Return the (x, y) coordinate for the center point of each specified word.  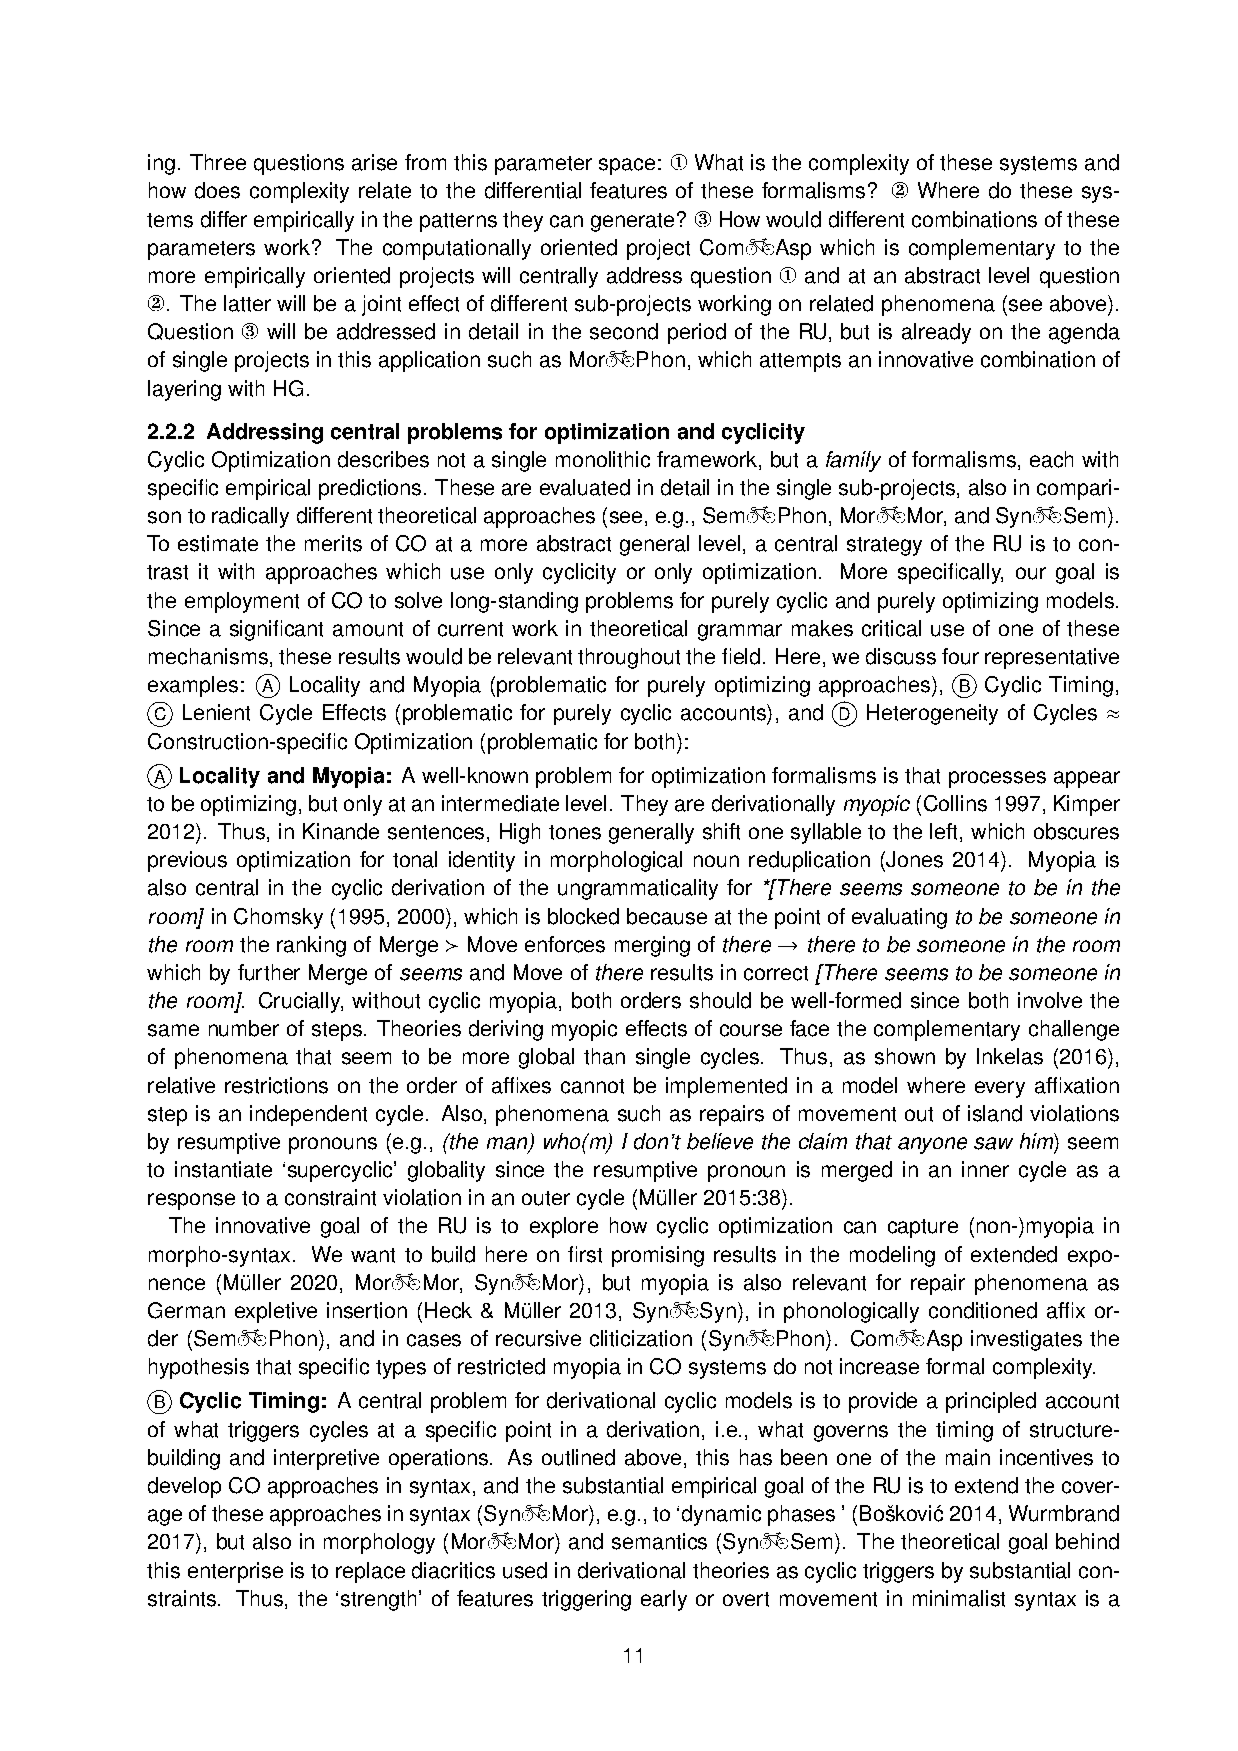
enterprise (235, 1572)
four (960, 656)
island (995, 1113)
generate (632, 222)
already (936, 333)
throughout (629, 658)
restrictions (276, 1085)
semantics (659, 1541)
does (217, 190)
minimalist (959, 1598)
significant (276, 630)
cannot (592, 1086)
